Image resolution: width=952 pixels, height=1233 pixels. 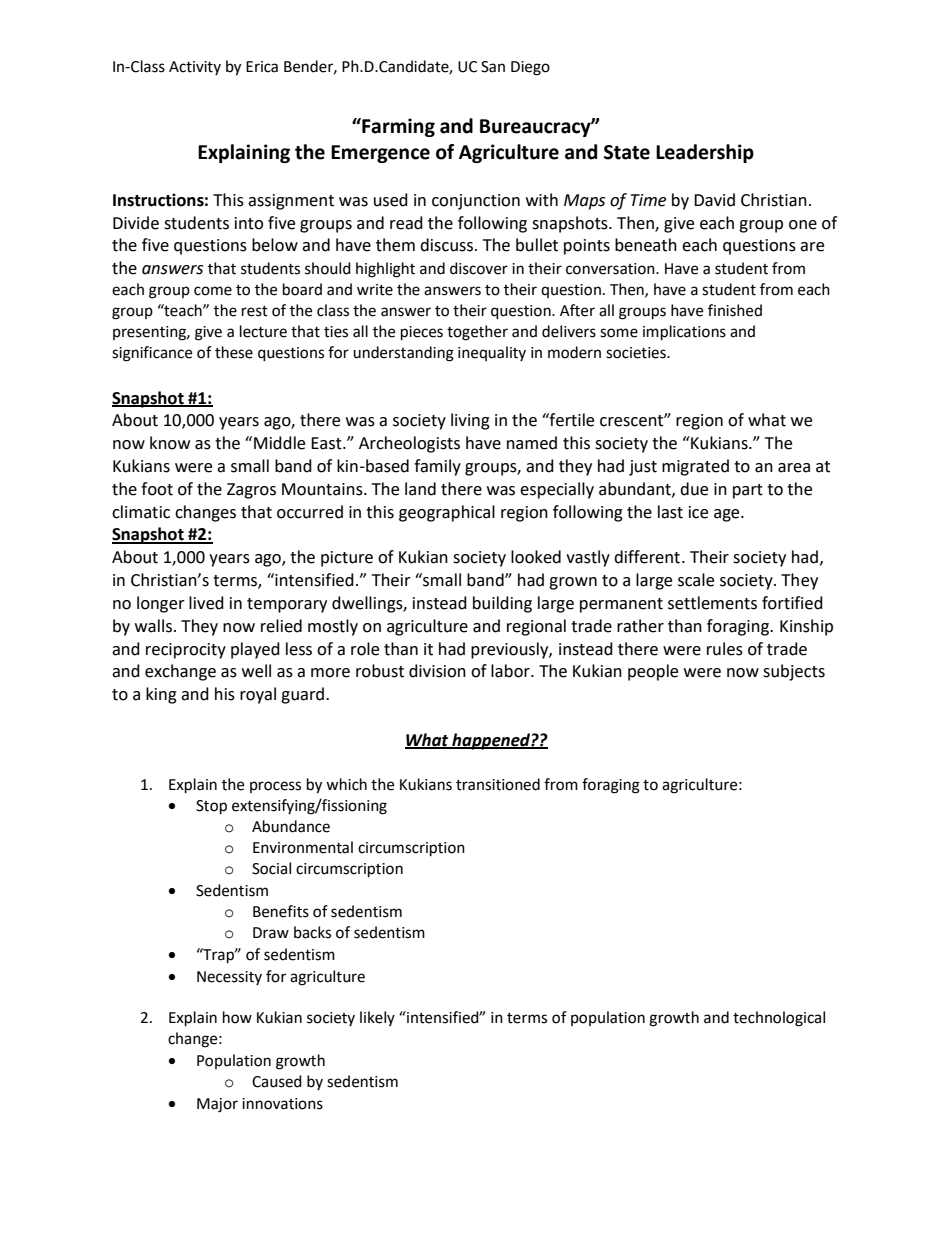 I want to click on transitioned, so click(x=498, y=784).
